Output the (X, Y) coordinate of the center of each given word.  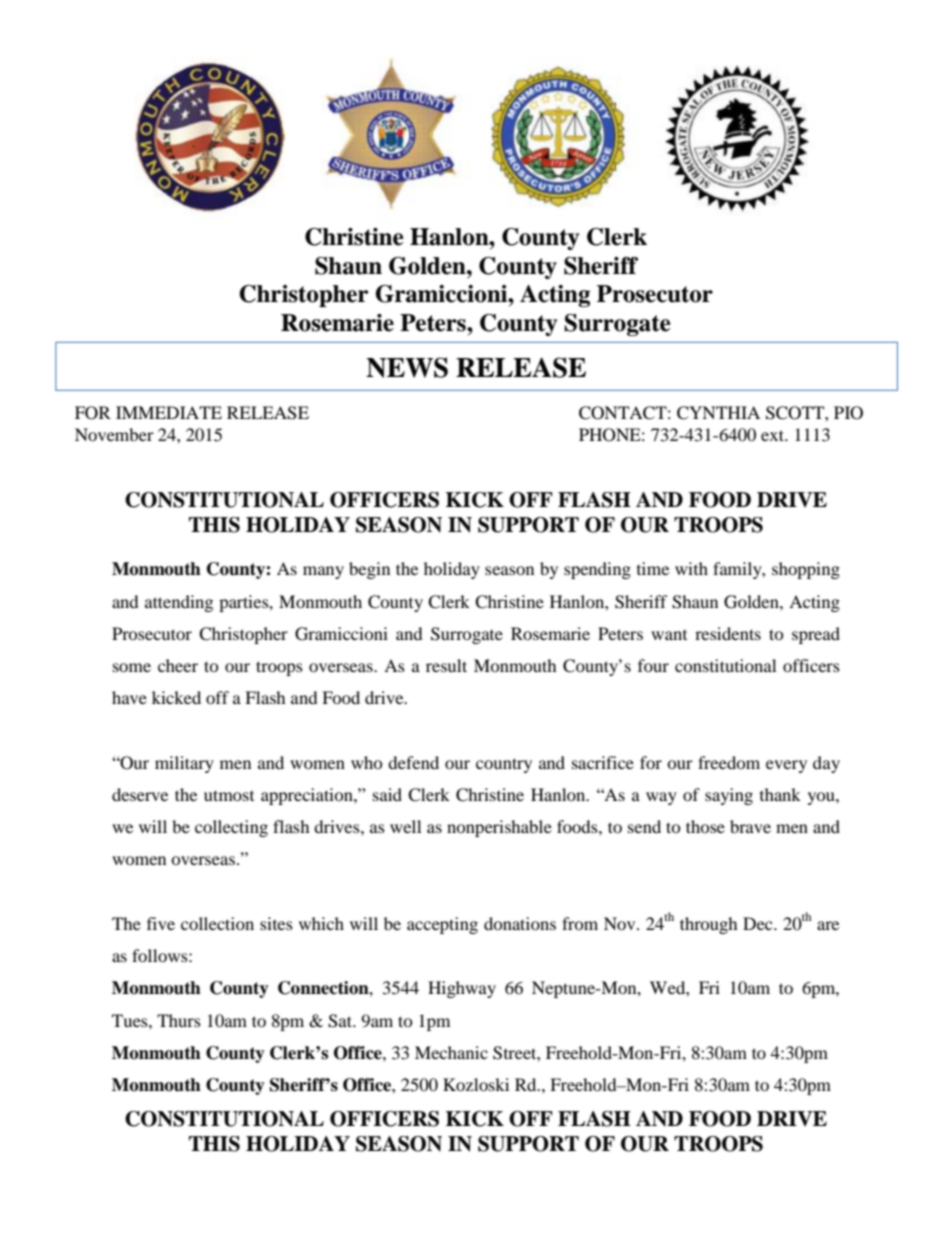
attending (179, 603)
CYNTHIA (718, 413)
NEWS (407, 367)
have (129, 697)
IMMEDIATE (169, 412)
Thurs (179, 1020)
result (446, 665)
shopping (806, 570)
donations (520, 923)
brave (750, 826)
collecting (231, 828)
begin (369, 570)
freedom (729, 762)
